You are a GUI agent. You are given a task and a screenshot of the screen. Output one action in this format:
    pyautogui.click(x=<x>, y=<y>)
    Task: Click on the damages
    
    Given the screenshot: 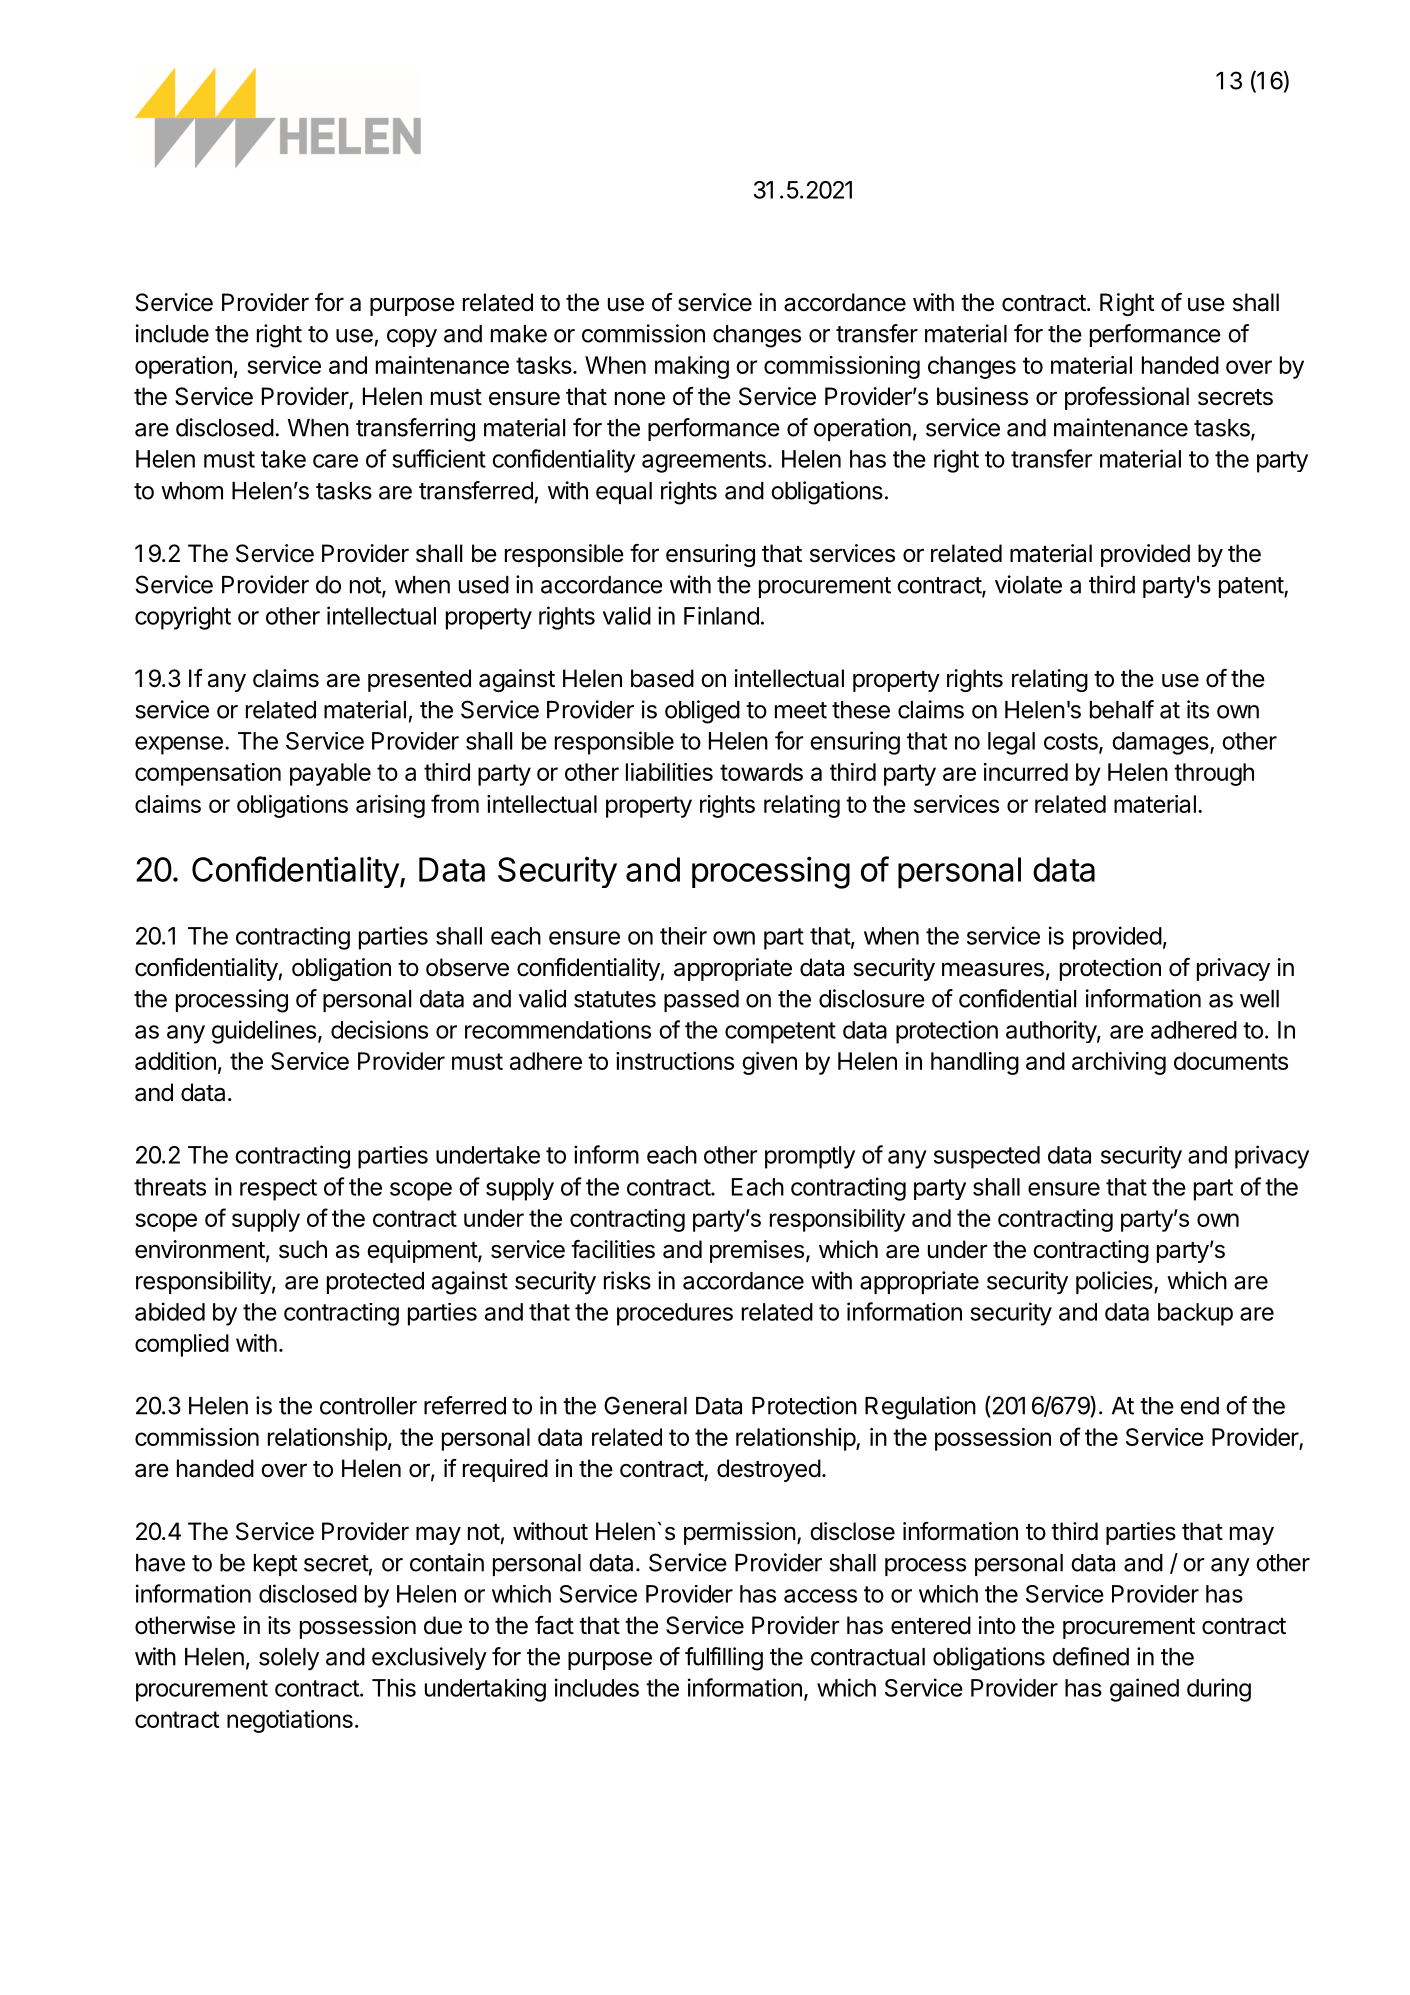 What is the action you would take?
    pyautogui.click(x=1161, y=743)
